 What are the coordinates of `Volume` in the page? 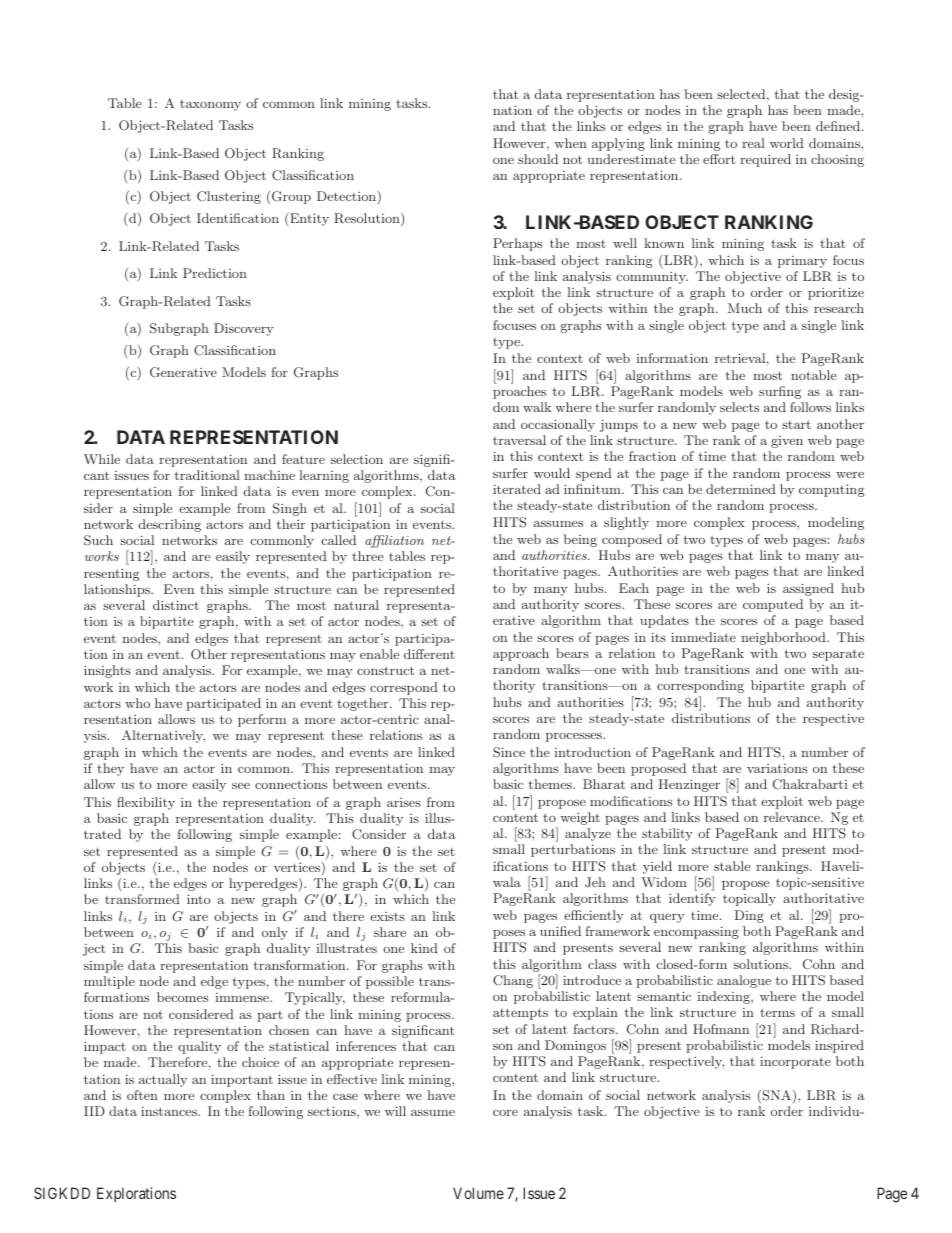 It's located at (478, 1193).
